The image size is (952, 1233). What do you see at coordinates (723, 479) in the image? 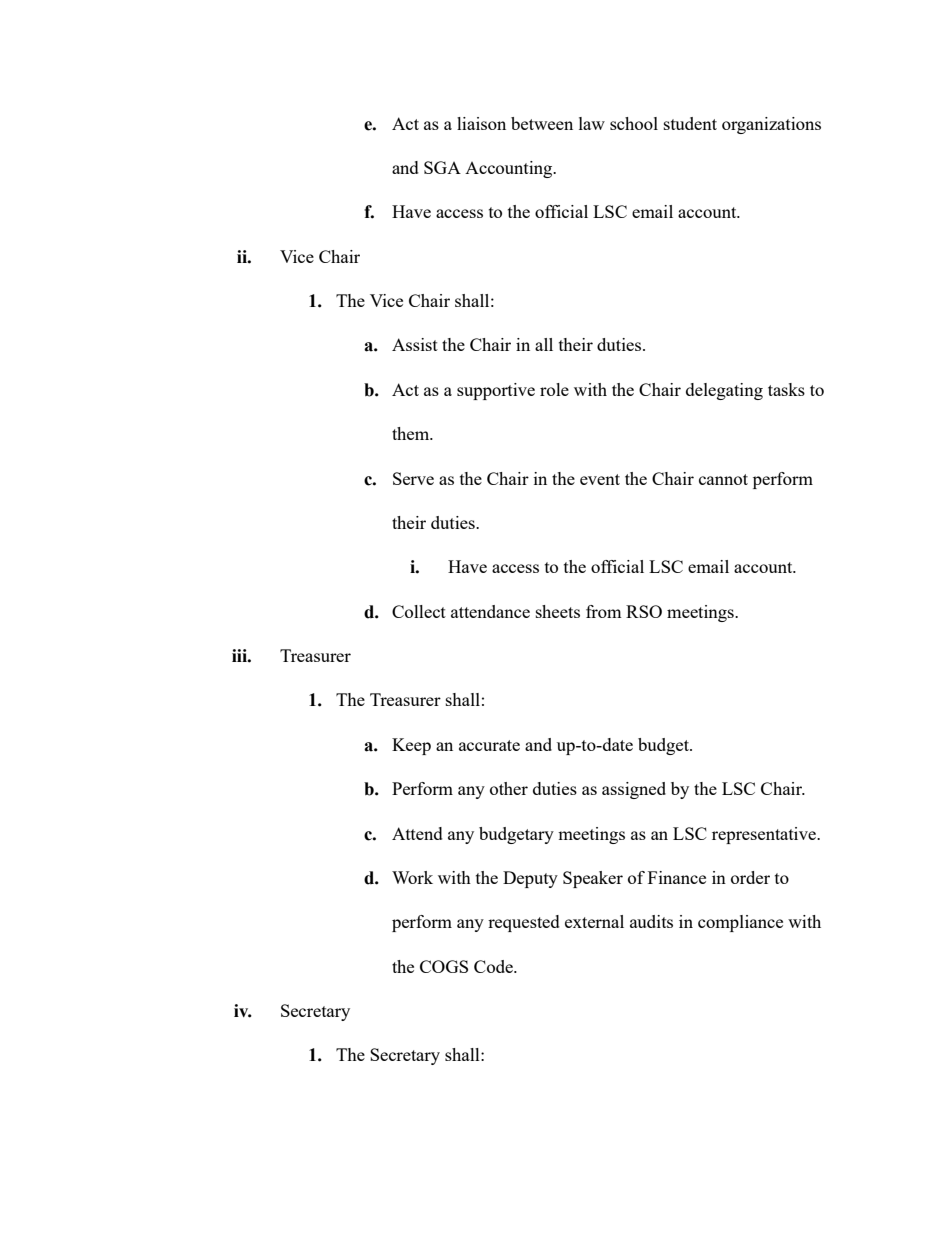
I see `cannot` at bounding box center [723, 479].
